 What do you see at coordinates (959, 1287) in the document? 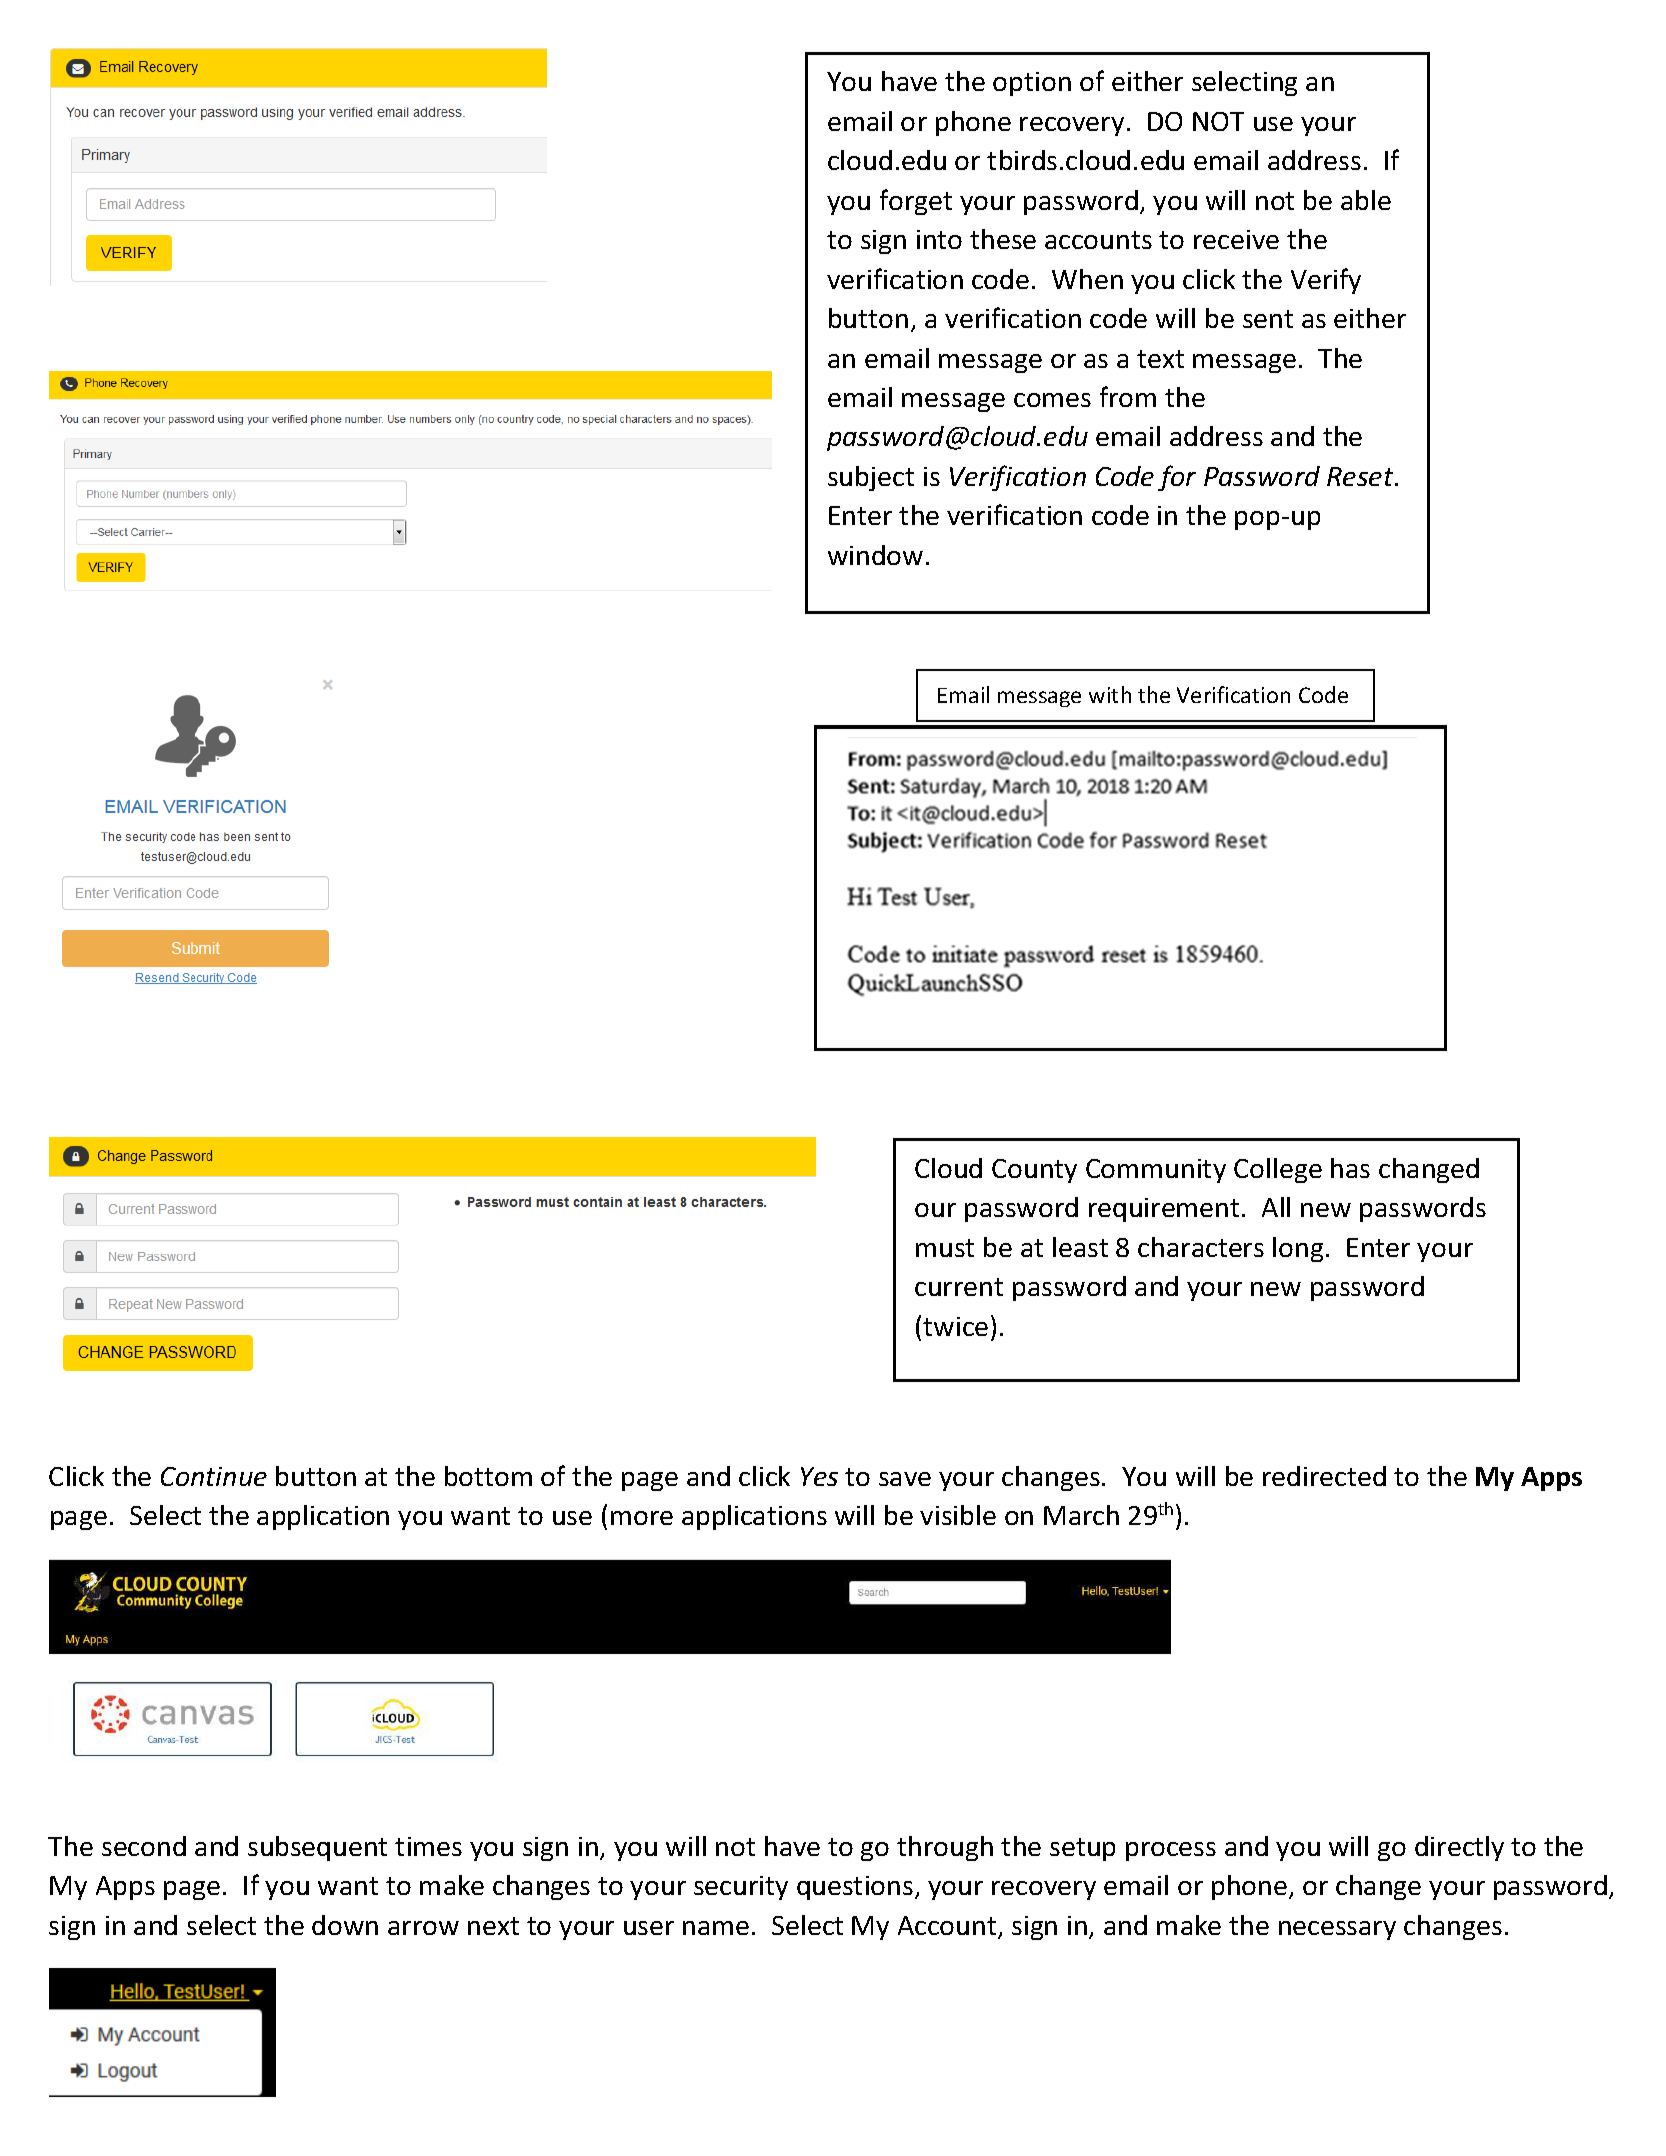
I see `current` at bounding box center [959, 1287].
